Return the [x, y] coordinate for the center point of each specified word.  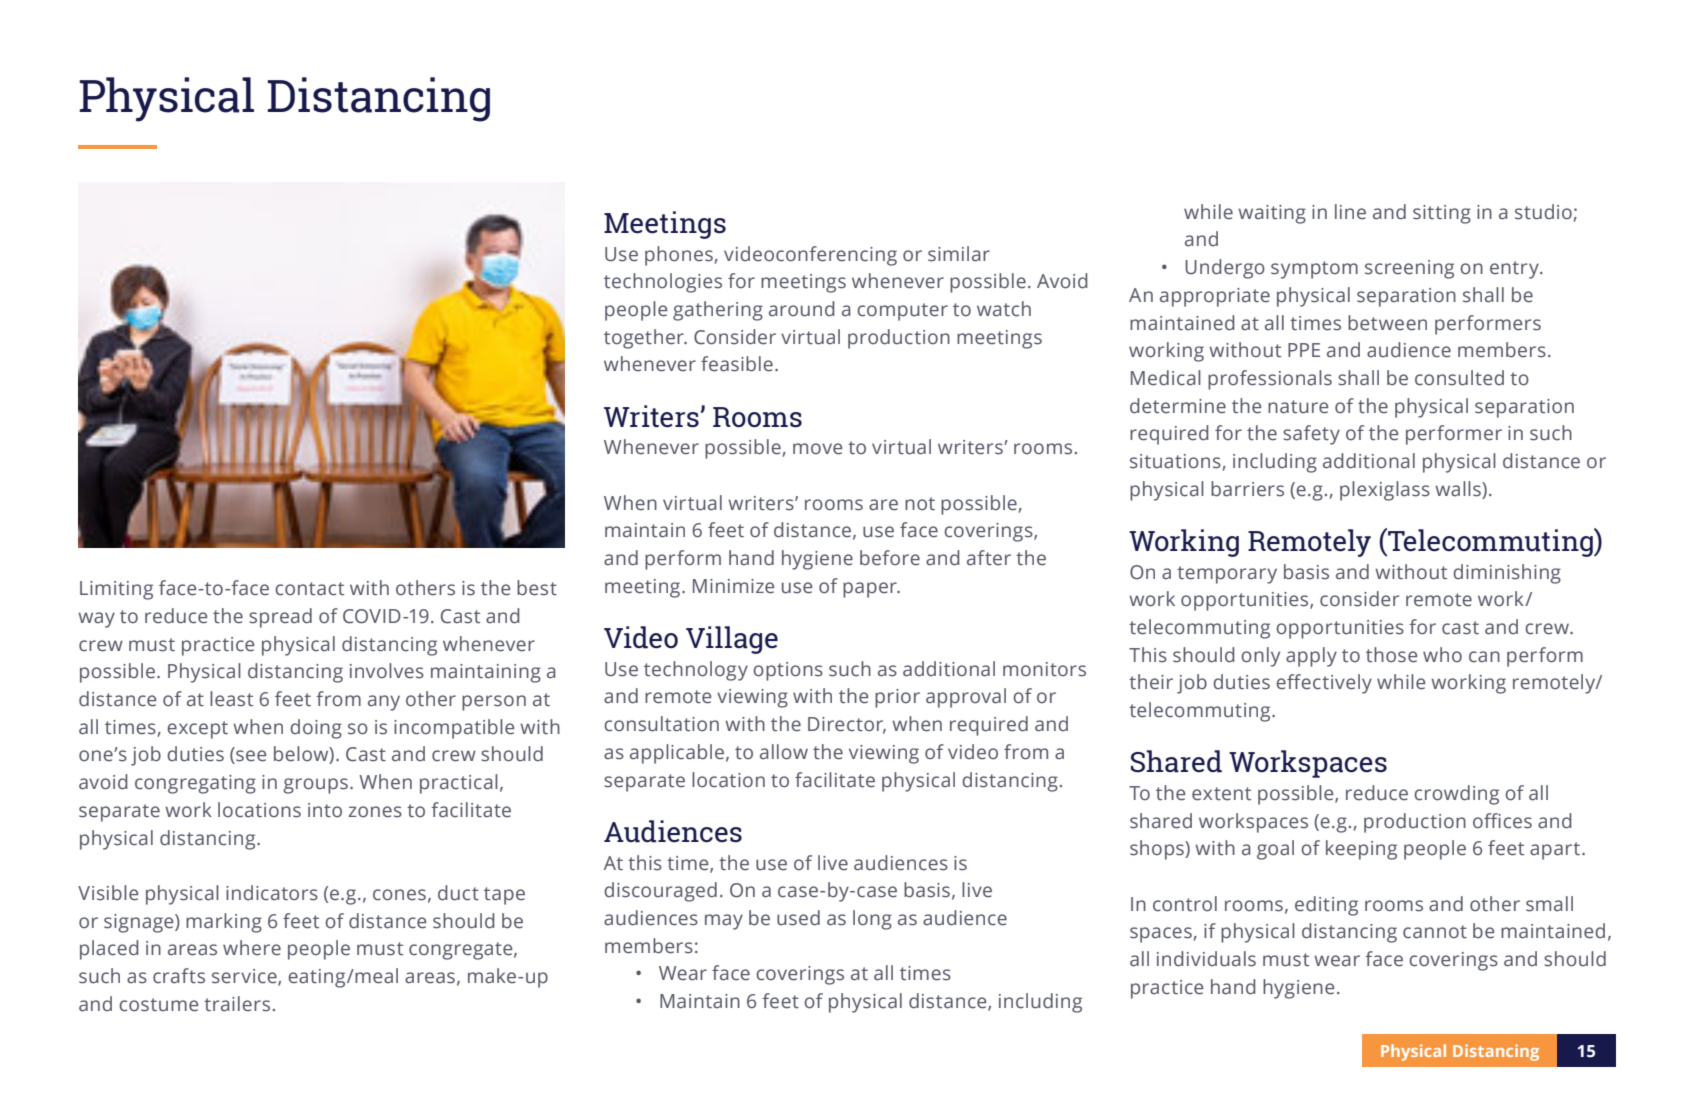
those [1391, 655]
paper [871, 590]
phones [679, 256]
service [245, 977]
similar [959, 254]
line [1350, 212]
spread [280, 618]
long [872, 920]
